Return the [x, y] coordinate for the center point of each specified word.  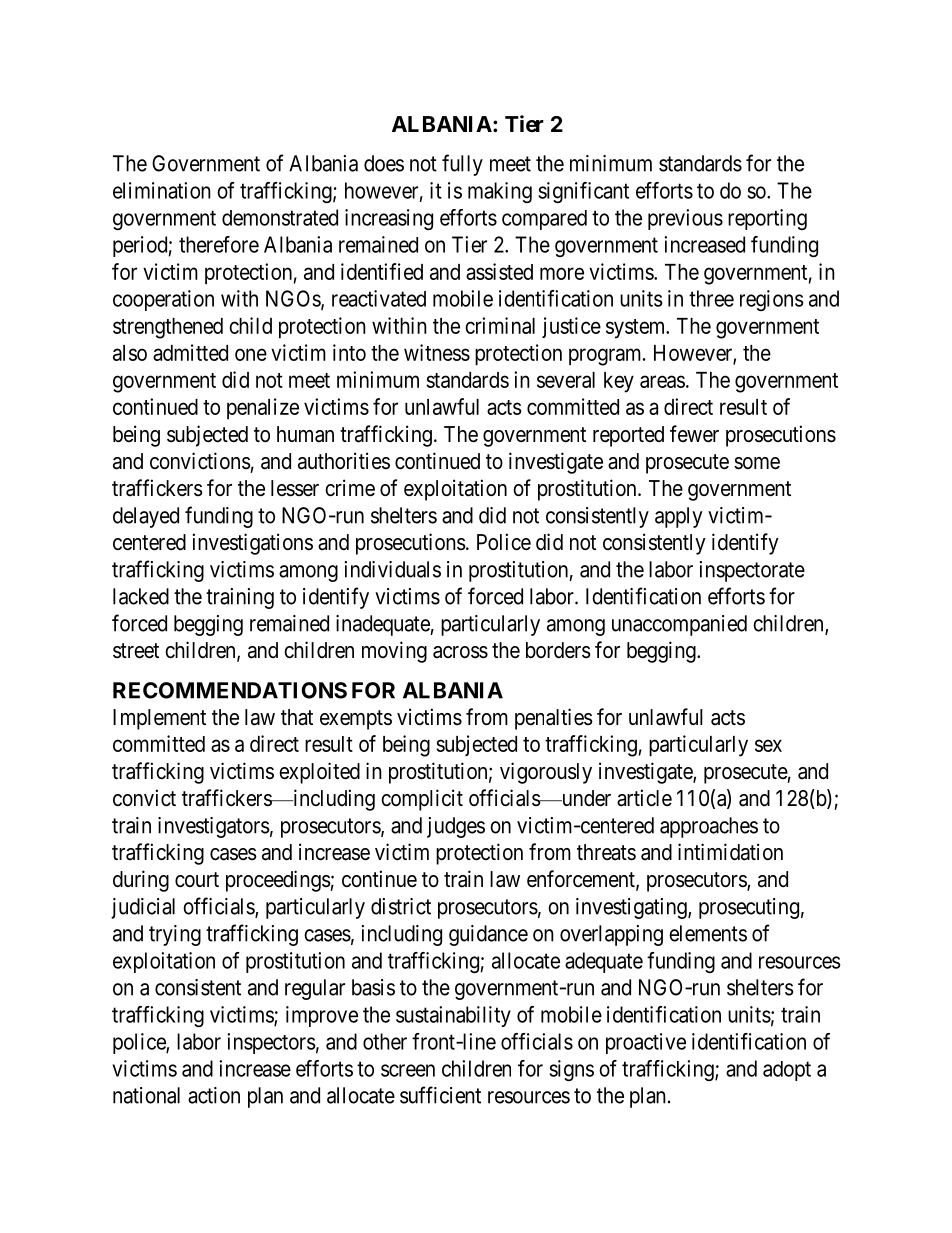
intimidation [730, 852]
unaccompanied [679, 625]
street [136, 651]
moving [394, 652]
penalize [263, 409]
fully [462, 165]
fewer [694, 434]
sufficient [440, 1095]
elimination [162, 190]
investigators [214, 827]
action [214, 1095]
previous [685, 219]
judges [456, 827]
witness [437, 352]
